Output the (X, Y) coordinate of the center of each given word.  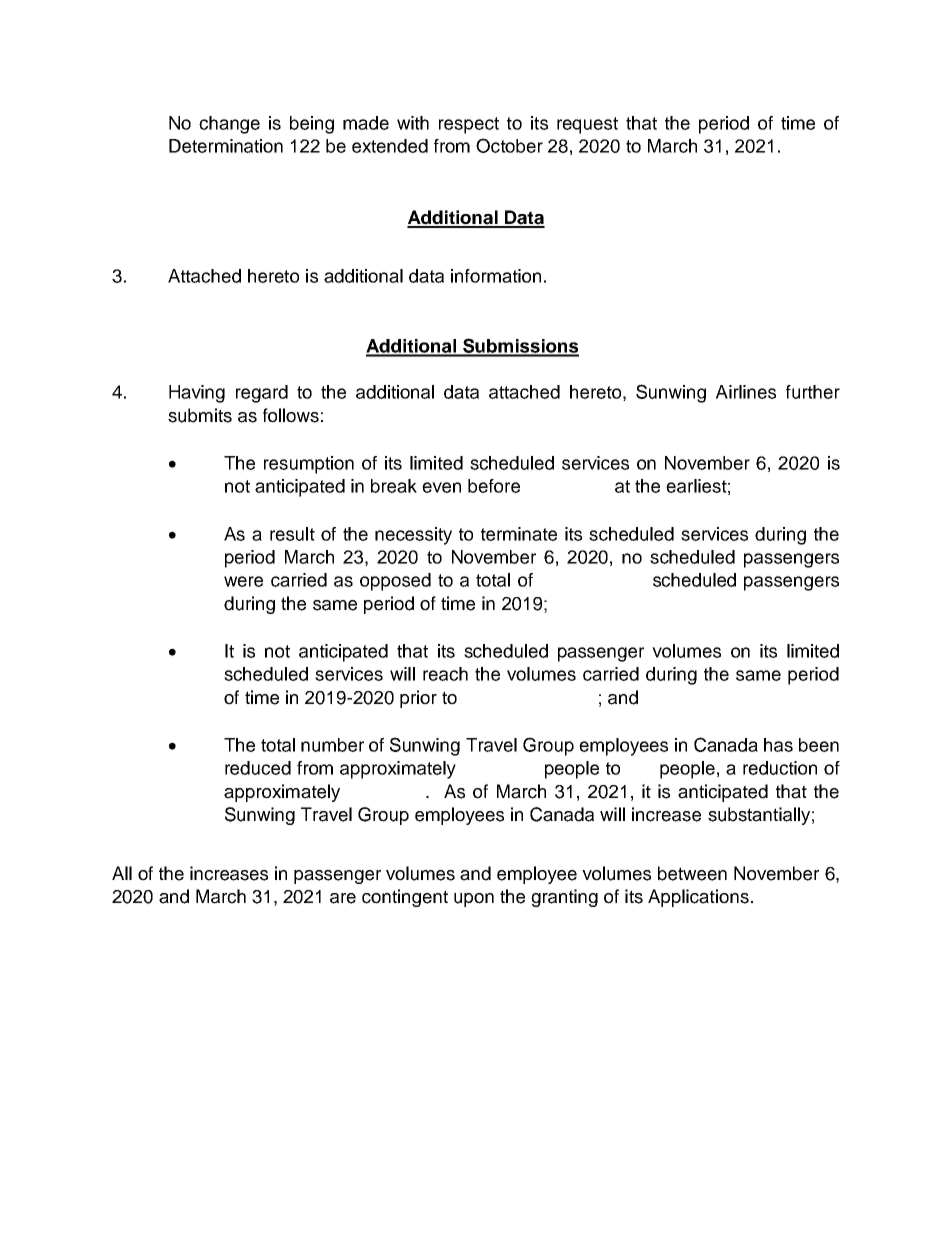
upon (474, 900)
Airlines (746, 392)
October (509, 145)
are (343, 898)
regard (262, 394)
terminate (519, 534)
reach (445, 674)
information (496, 276)
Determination (226, 146)
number (332, 745)
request (587, 125)
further (813, 392)
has (778, 745)
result (292, 534)
